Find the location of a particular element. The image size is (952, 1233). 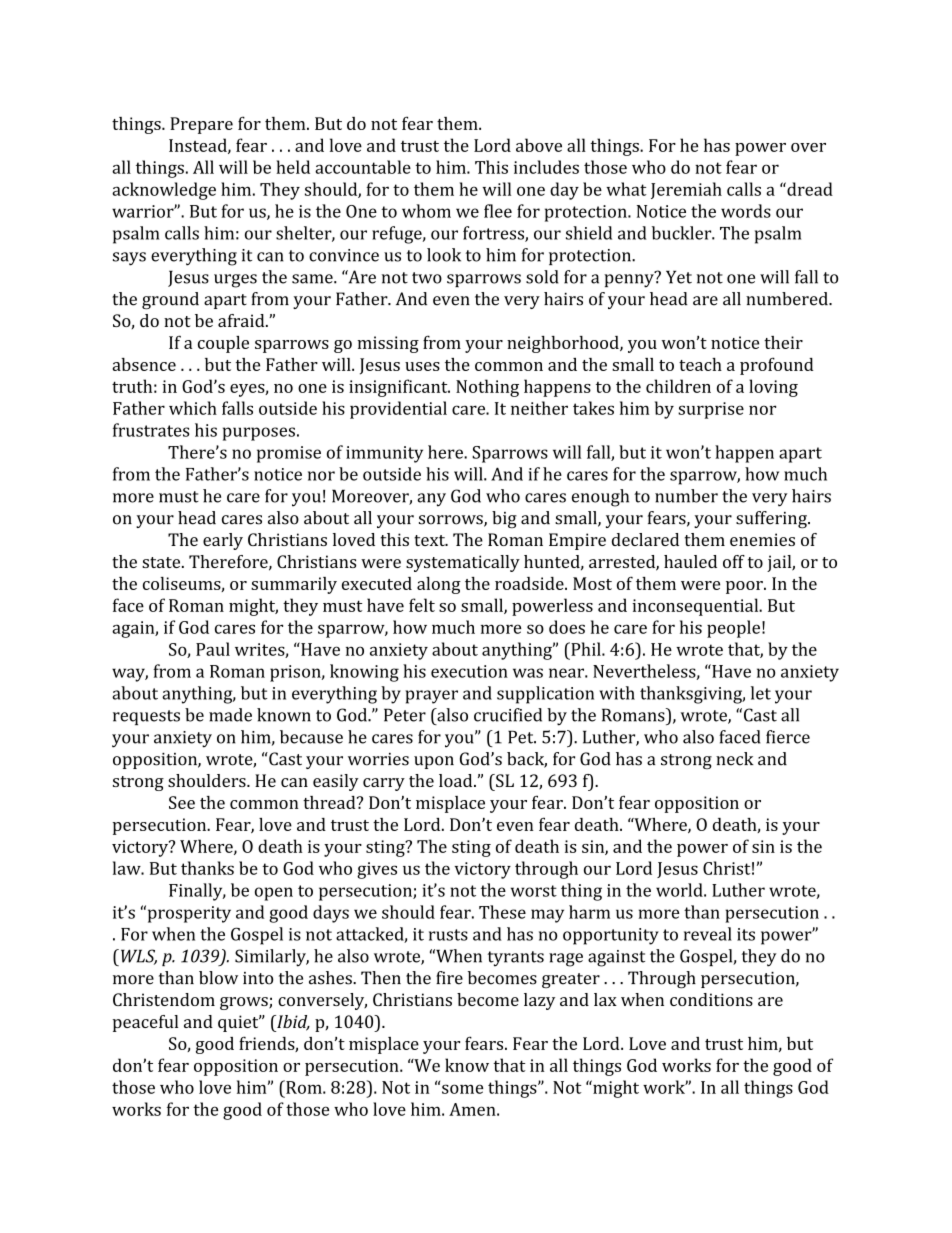

teach is located at coordinates (700, 364).
